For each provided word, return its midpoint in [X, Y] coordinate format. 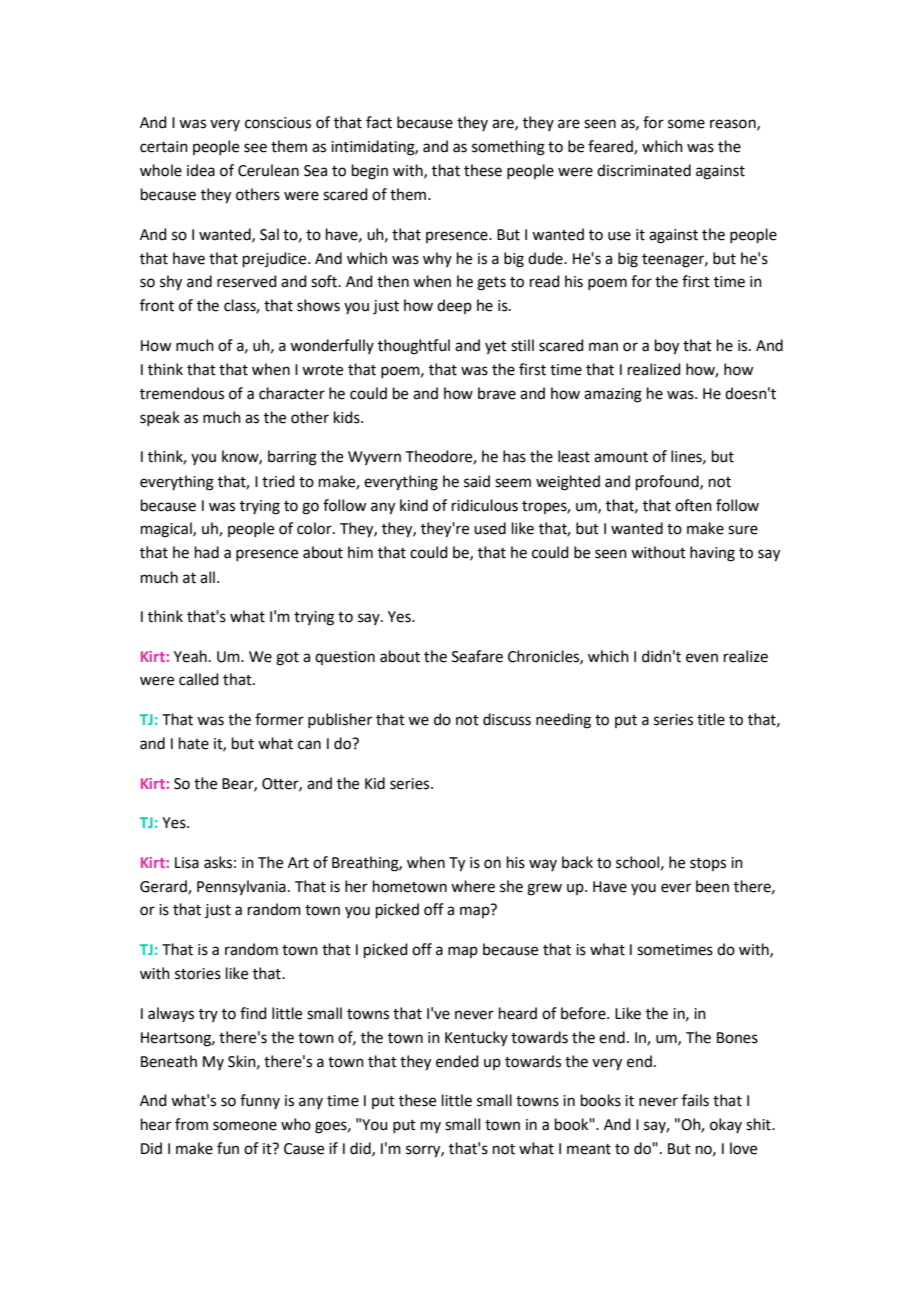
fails [695, 1100]
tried [278, 481]
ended [457, 1061]
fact [379, 122]
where [473, 886]
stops [708, 864]
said [477, 481]
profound [668, 482]
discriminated [644, 170]
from [191, 1124]
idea [201, 170]
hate [194, 743]
